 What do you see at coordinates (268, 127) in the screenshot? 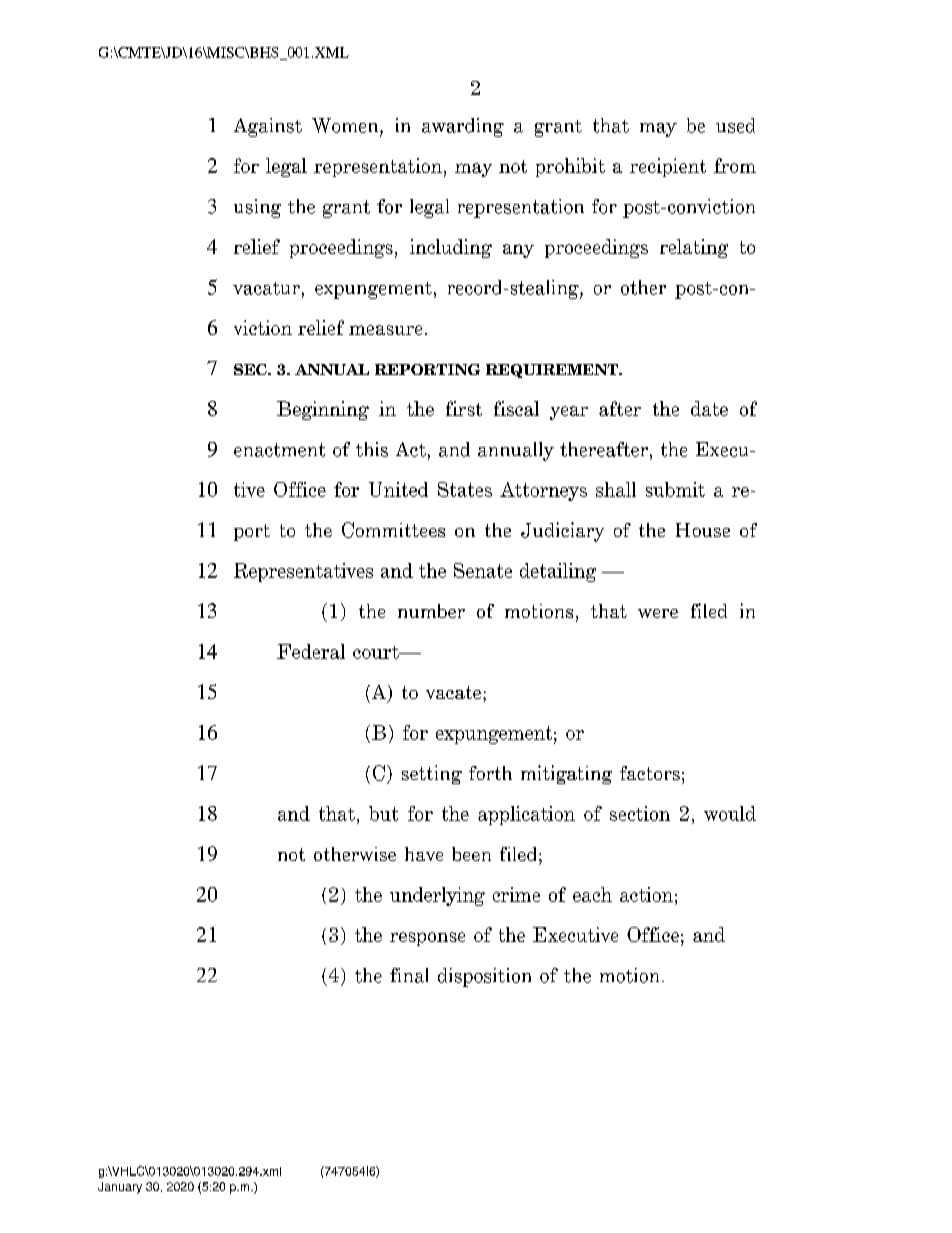
I see `Against` at bounding box center [268, 127].
